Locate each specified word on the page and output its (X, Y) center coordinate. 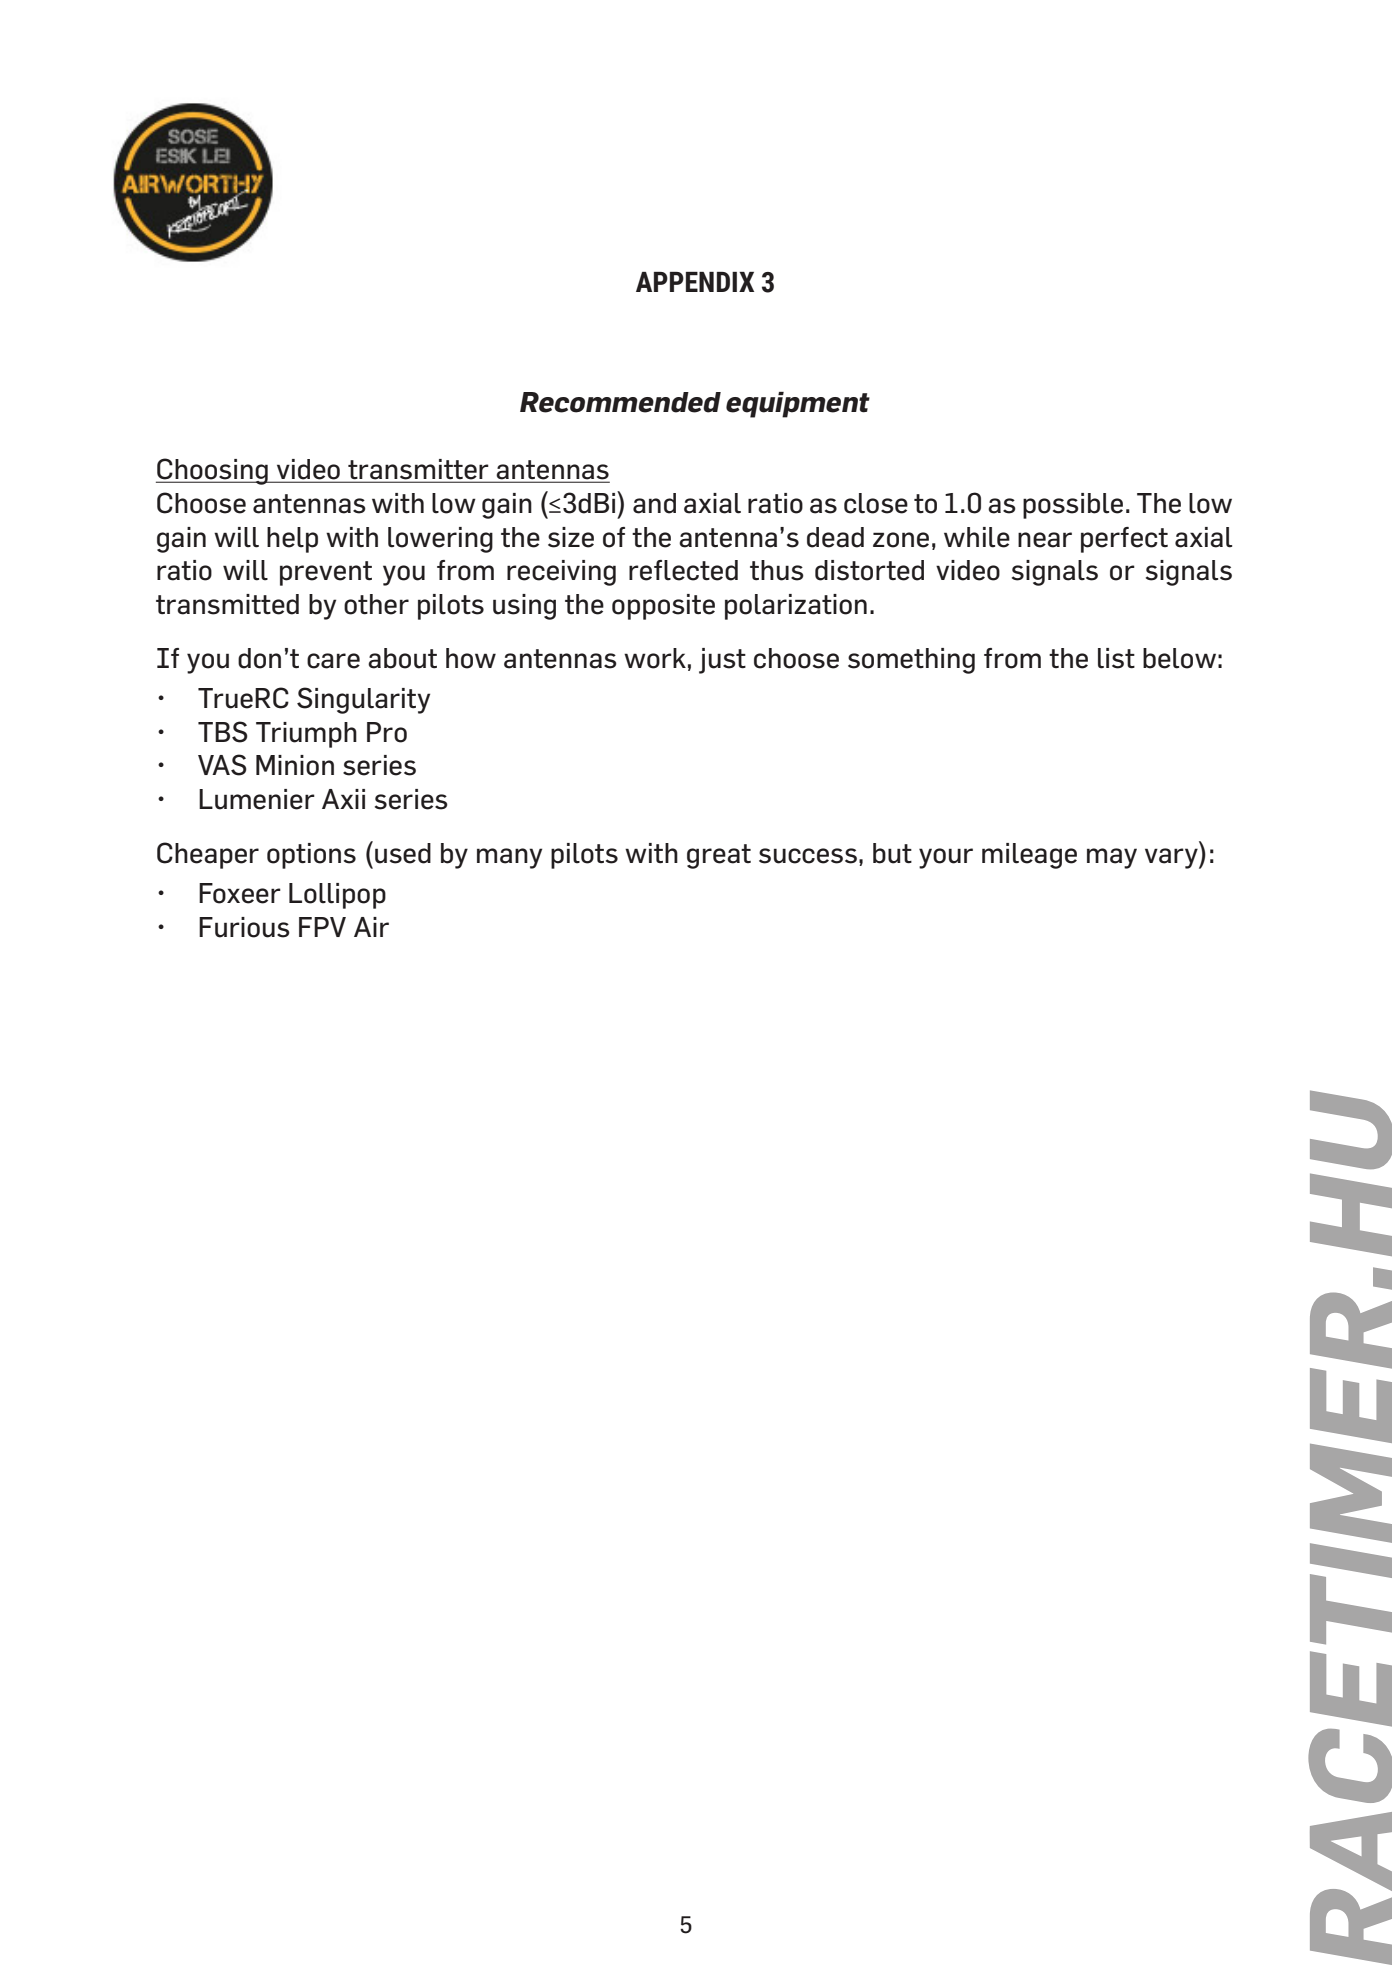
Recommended (620, 402)
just (722, 661)
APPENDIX (695, 282)
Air (371, 927)
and (654, 503)
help (292, 540)
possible (1073, 506)
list (1116, 658)
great (719, 856)
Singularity (363, 700)
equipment (798, 405)
